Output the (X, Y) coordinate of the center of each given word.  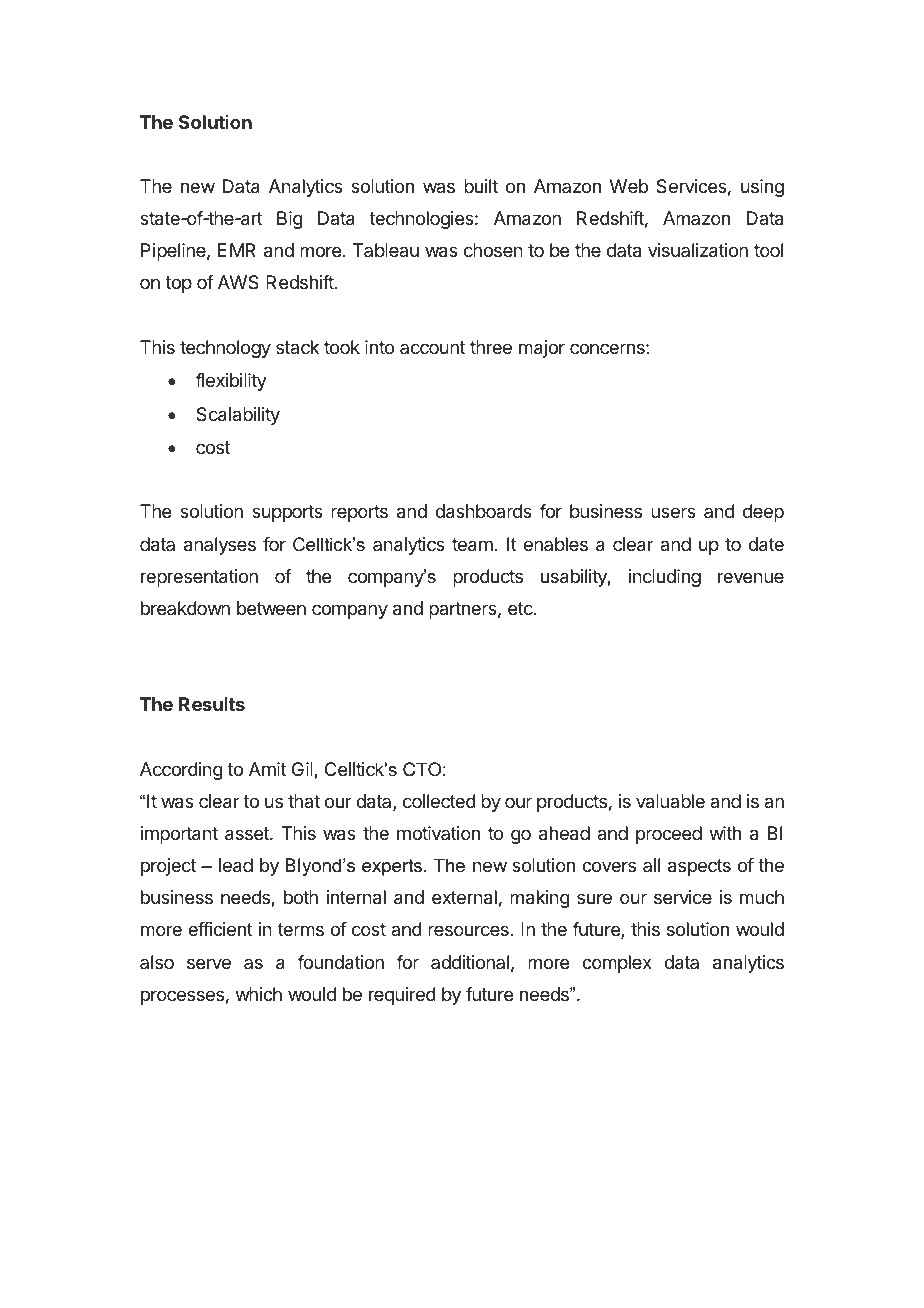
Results (212, 704)
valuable (670, 801)
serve (209, 963)
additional (470, 962)
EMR (237, 250)
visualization (698, 250)
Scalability (238, 416)
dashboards (483, 511)
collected (439, 801)
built (481, 186)
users (673, 512)
